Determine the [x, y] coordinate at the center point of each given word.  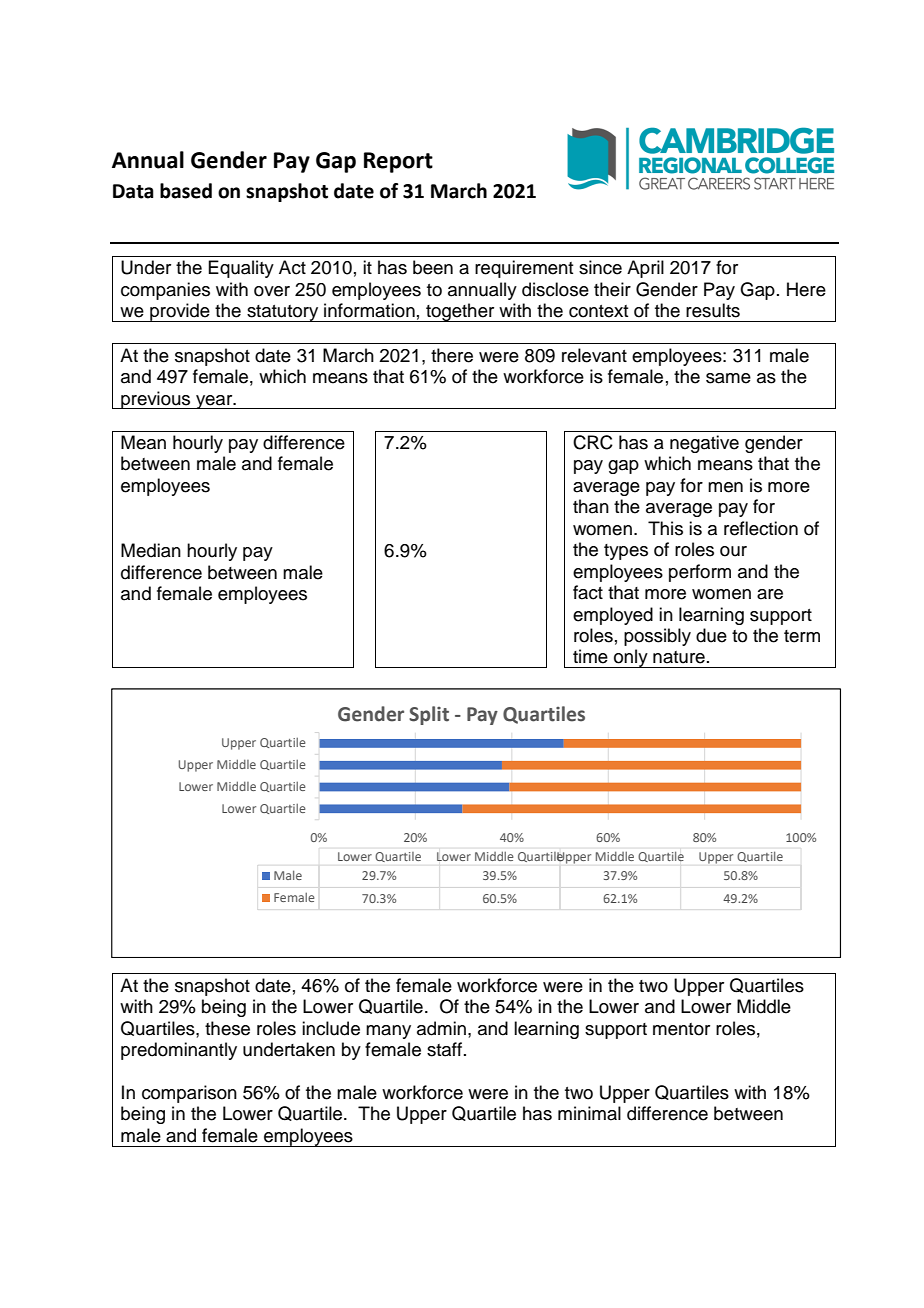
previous [156, 400]
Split [429, 715]
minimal [589, 1113]
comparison [189, 1094]
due [711, 635]
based [186, 191]
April [645, 269]
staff [444, 1049]
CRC [593, 442]
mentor [681, 1029]
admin [441, 1028]
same [728, 378]
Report [398, 162]
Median [151, 550]
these [227, 1028]
